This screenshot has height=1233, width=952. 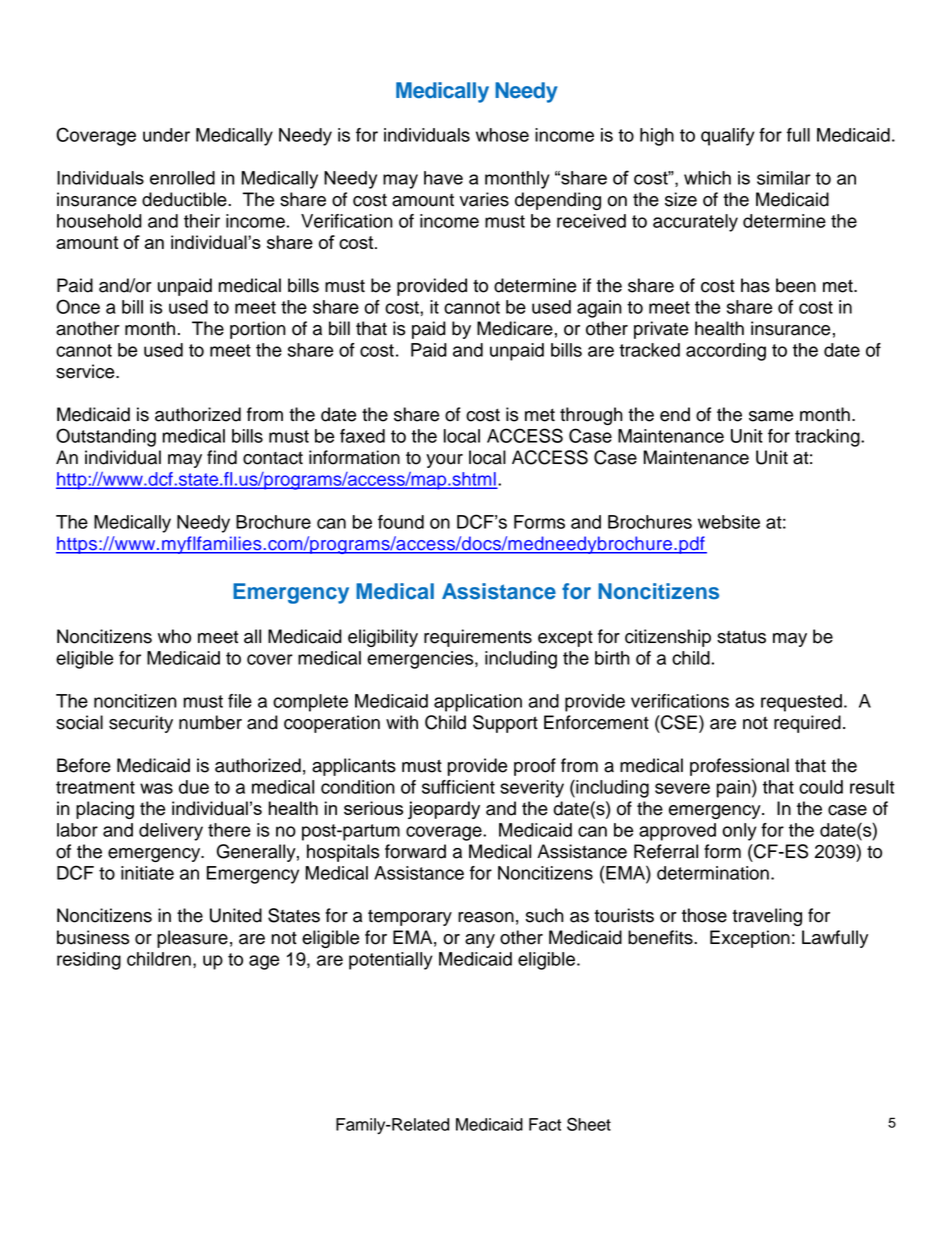 I want to click on enrolled, so click(x=182, y=178).
